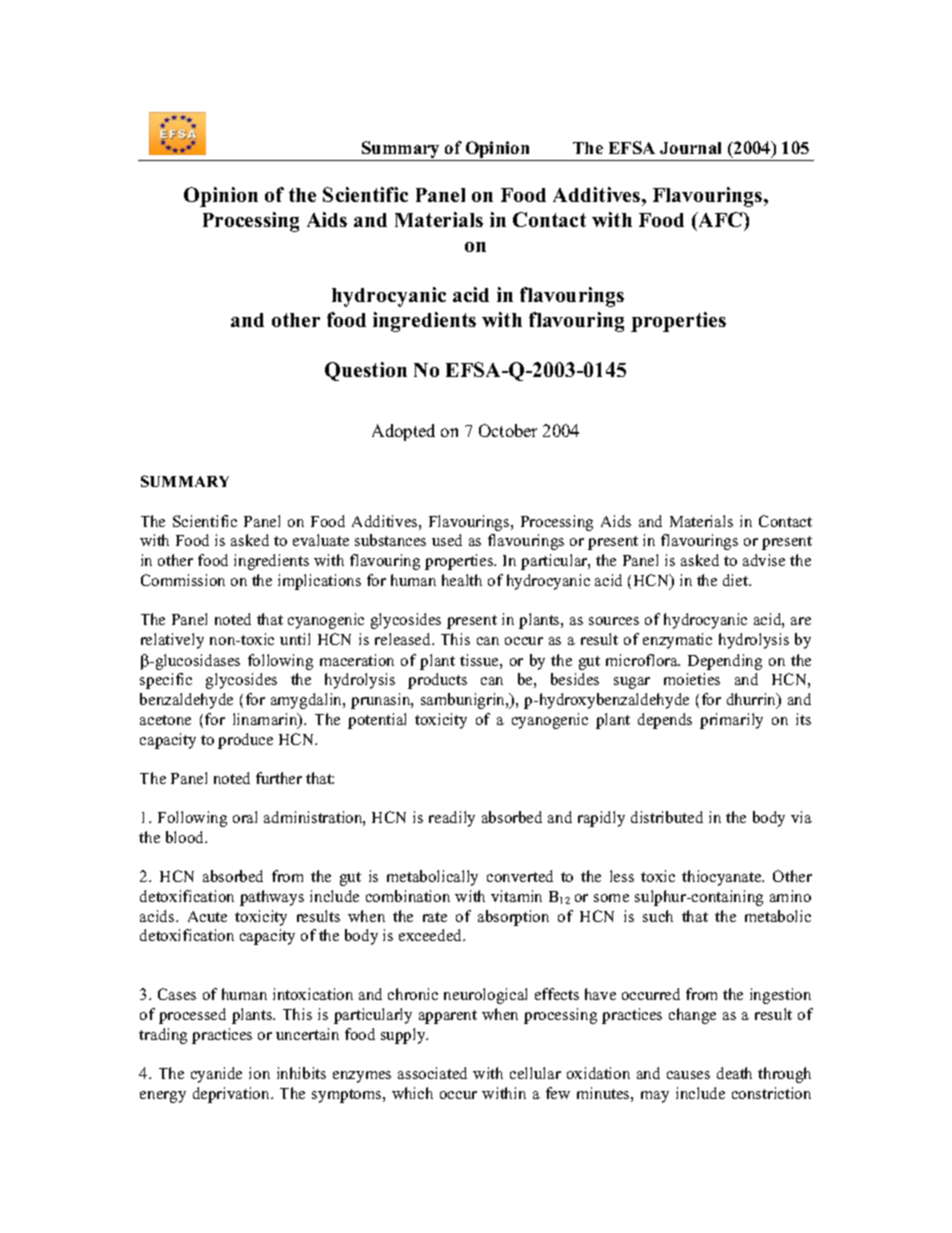 The height and width of the screenshot is (1233, 952). What do you see at coordinates (216, 1075) in the screenshot?
I see `cyanide` at bounding box center [216, 1075].
